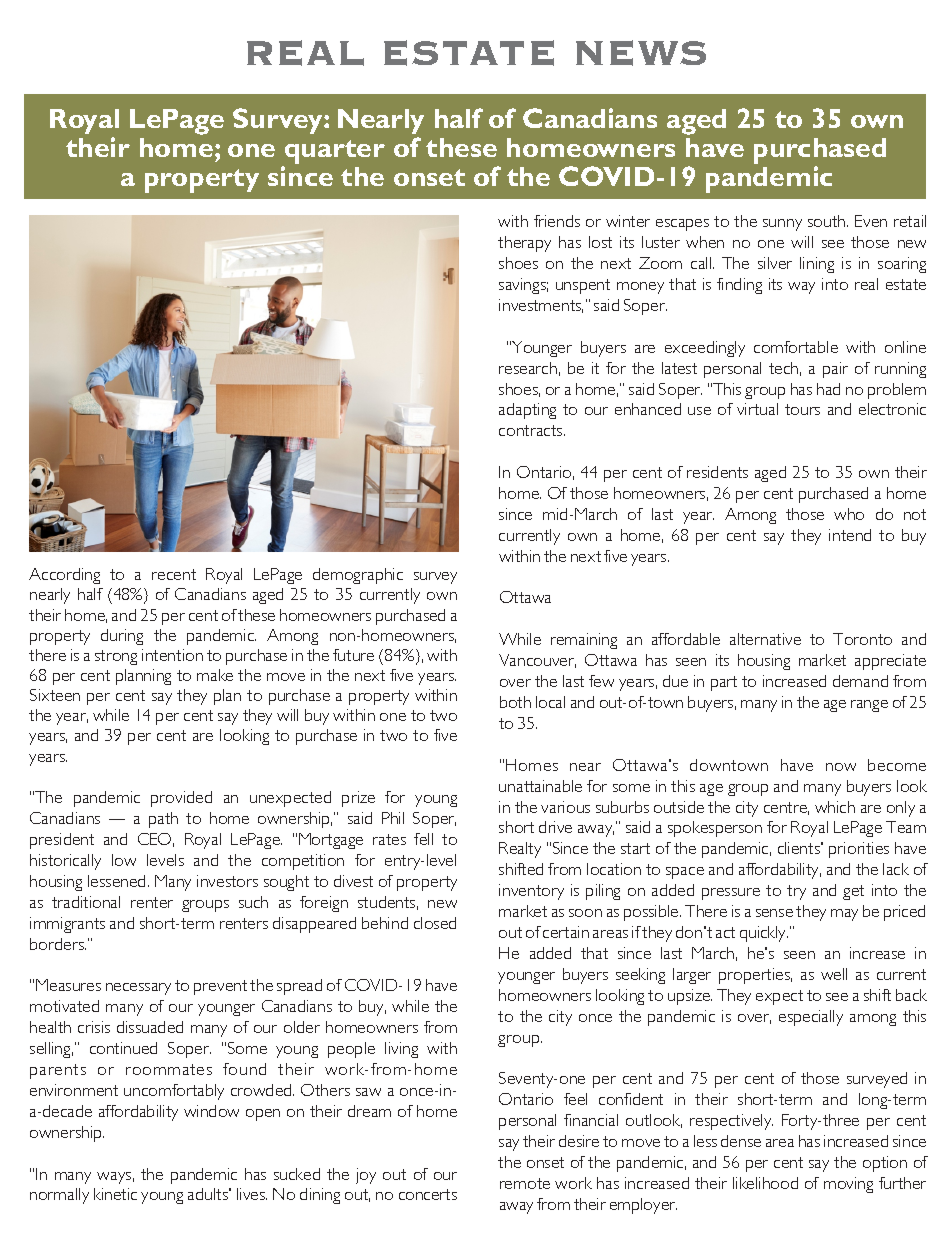  Describe the element at coordinates (828, 221) in the screenshot. I see `south` at that location.
